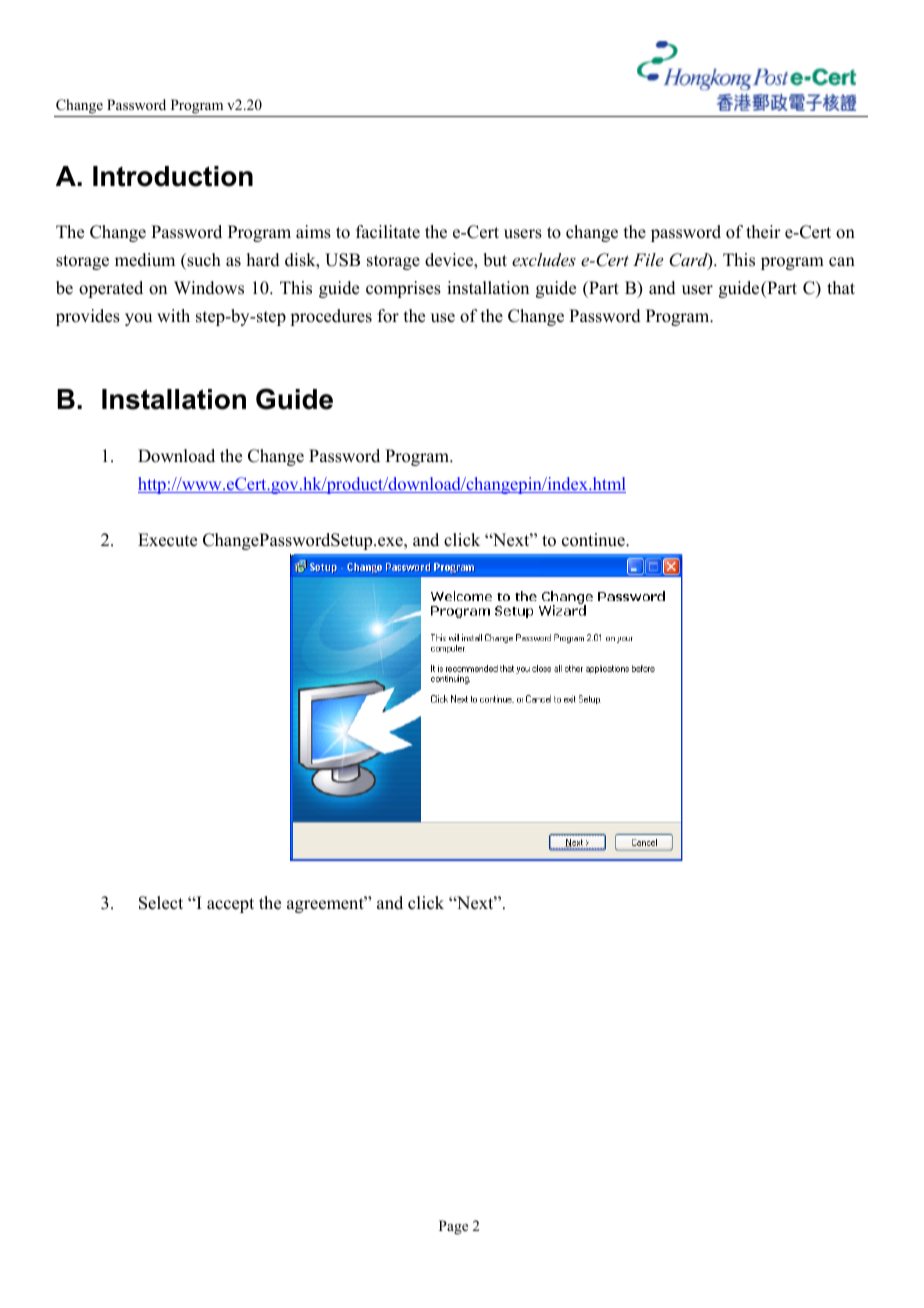 The width and height of the screenshot is (924, 1308). I want to click on Page, so click(453, 1227).
